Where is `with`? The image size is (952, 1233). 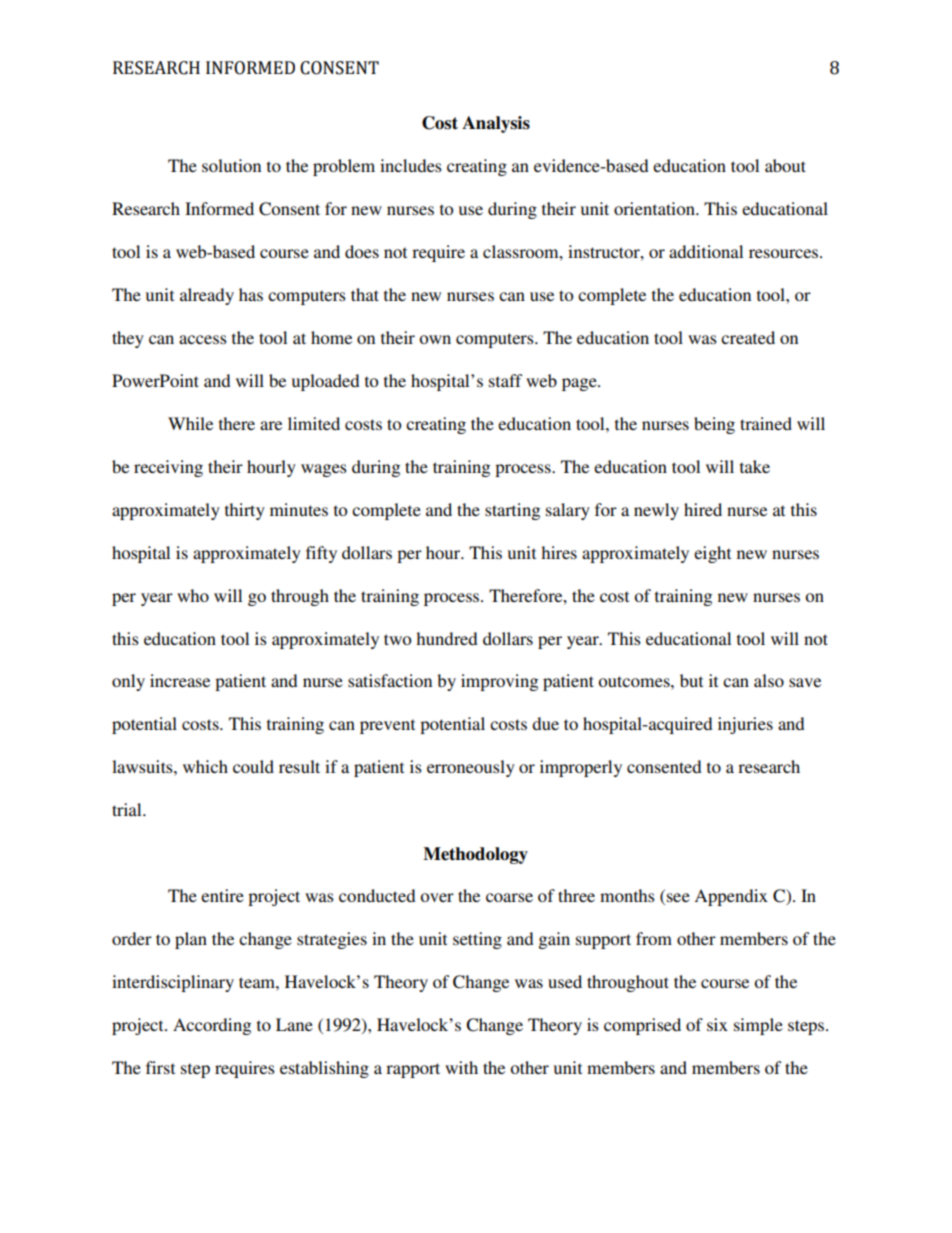
with is located at coordinates (461, 1067).
